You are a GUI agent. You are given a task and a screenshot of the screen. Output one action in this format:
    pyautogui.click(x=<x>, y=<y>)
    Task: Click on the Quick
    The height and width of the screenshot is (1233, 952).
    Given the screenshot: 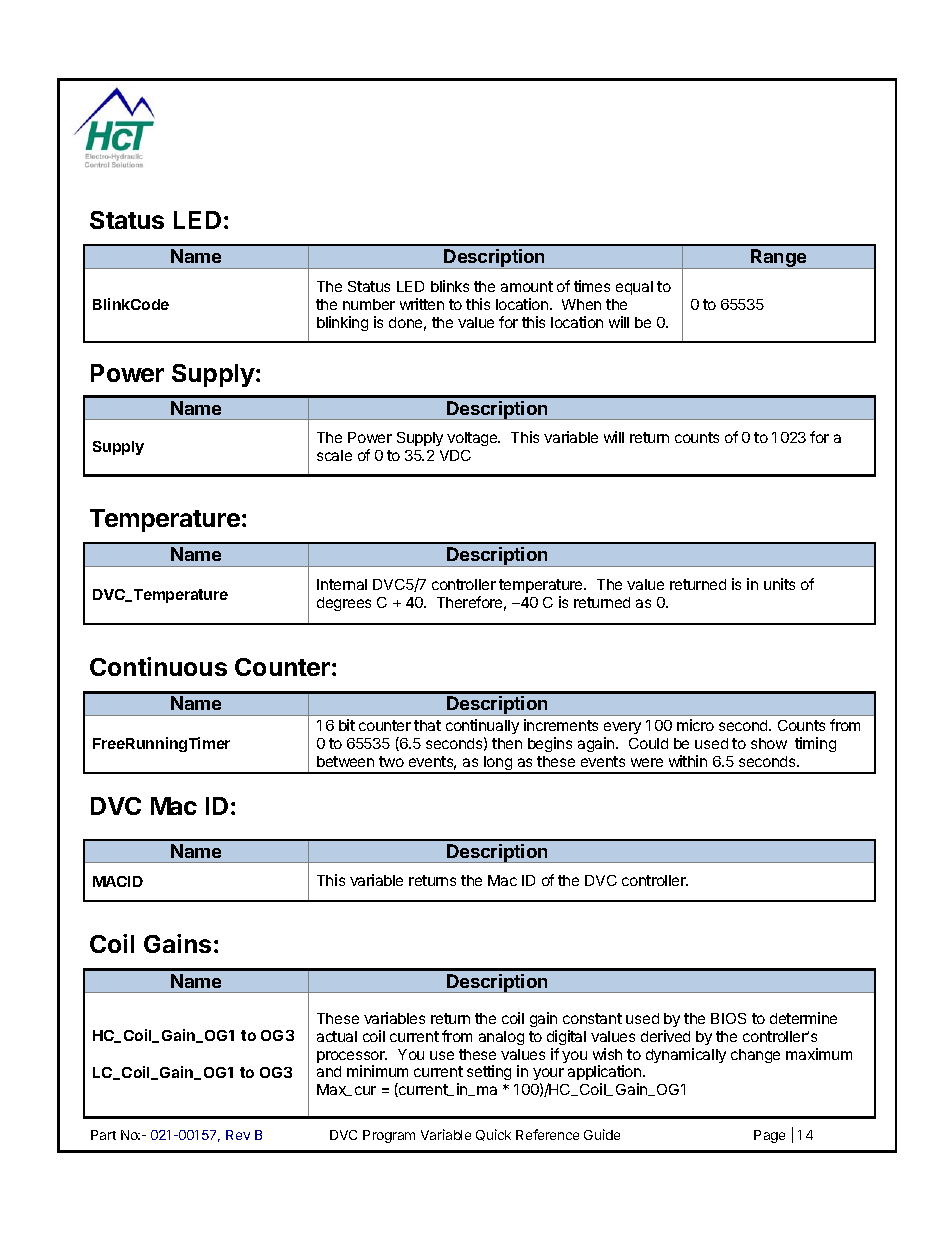 What is the action you would take?
    pyautogui.click(x=493, y=1135)
